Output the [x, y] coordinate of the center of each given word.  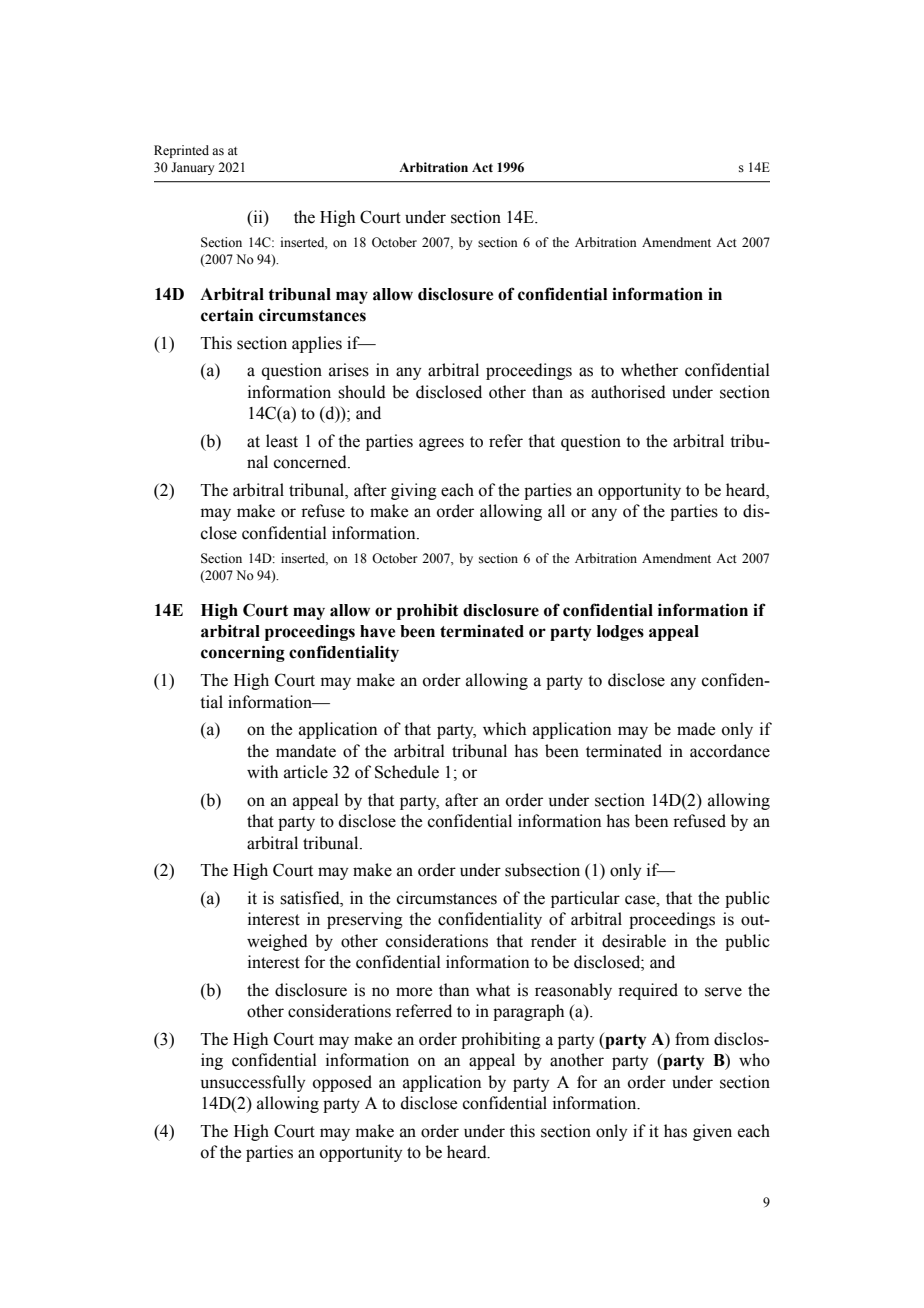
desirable [634, 941]
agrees [441, 444]
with [262, 772]
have [377, 631]
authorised [628, 392]
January [192, 168]
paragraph [528, 1012]
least [282, 441]
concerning [243, 653]
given [712, 1132]
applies [317, 344]
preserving [365, 920]
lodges [620, 633]
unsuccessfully [253, 1083]
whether [649, 370]
